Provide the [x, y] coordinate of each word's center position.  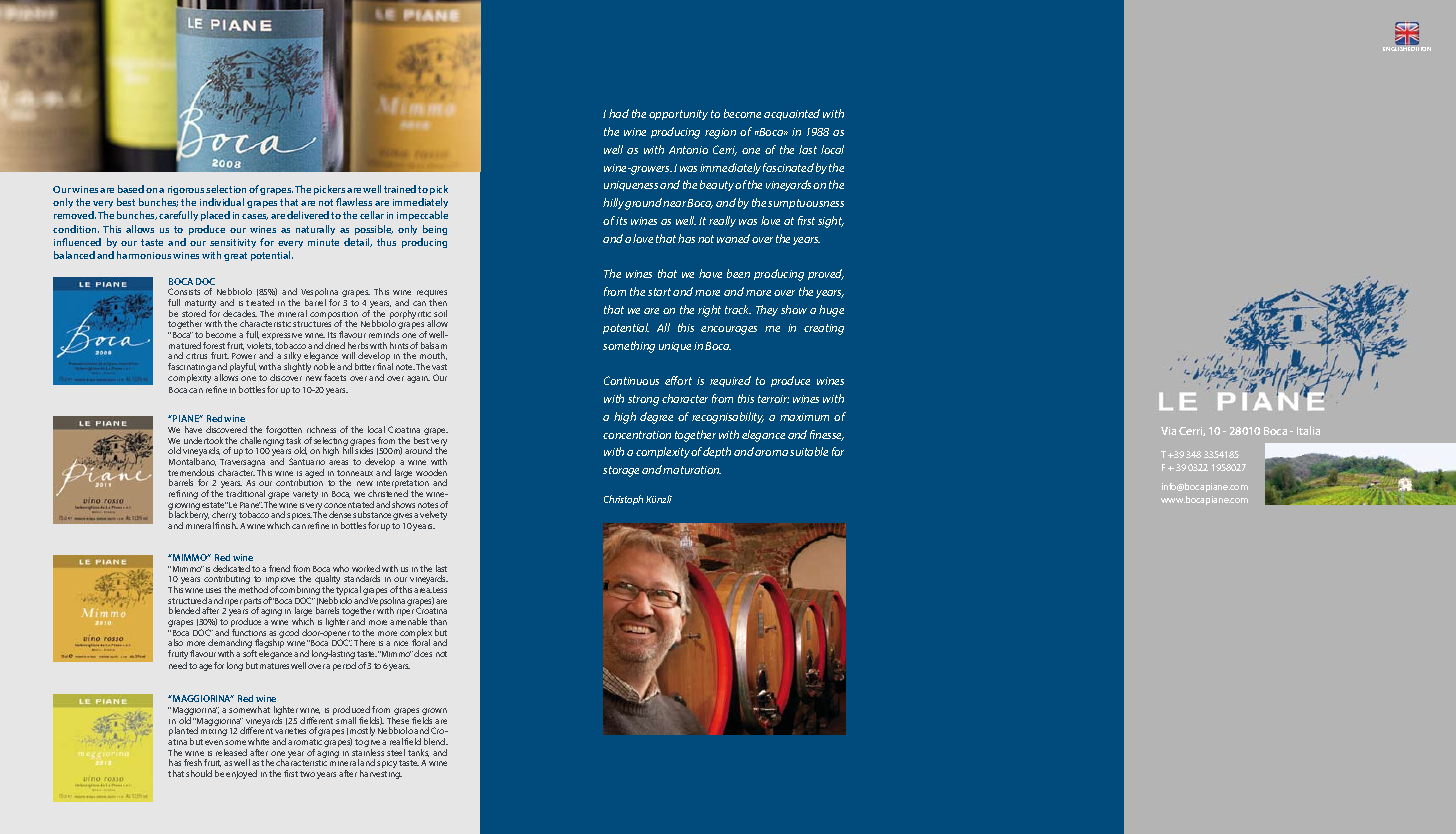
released [231, 752]
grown [434, 713]
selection [226, 189]
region [720, 133]
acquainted [792, 114]
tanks [418, 753]
